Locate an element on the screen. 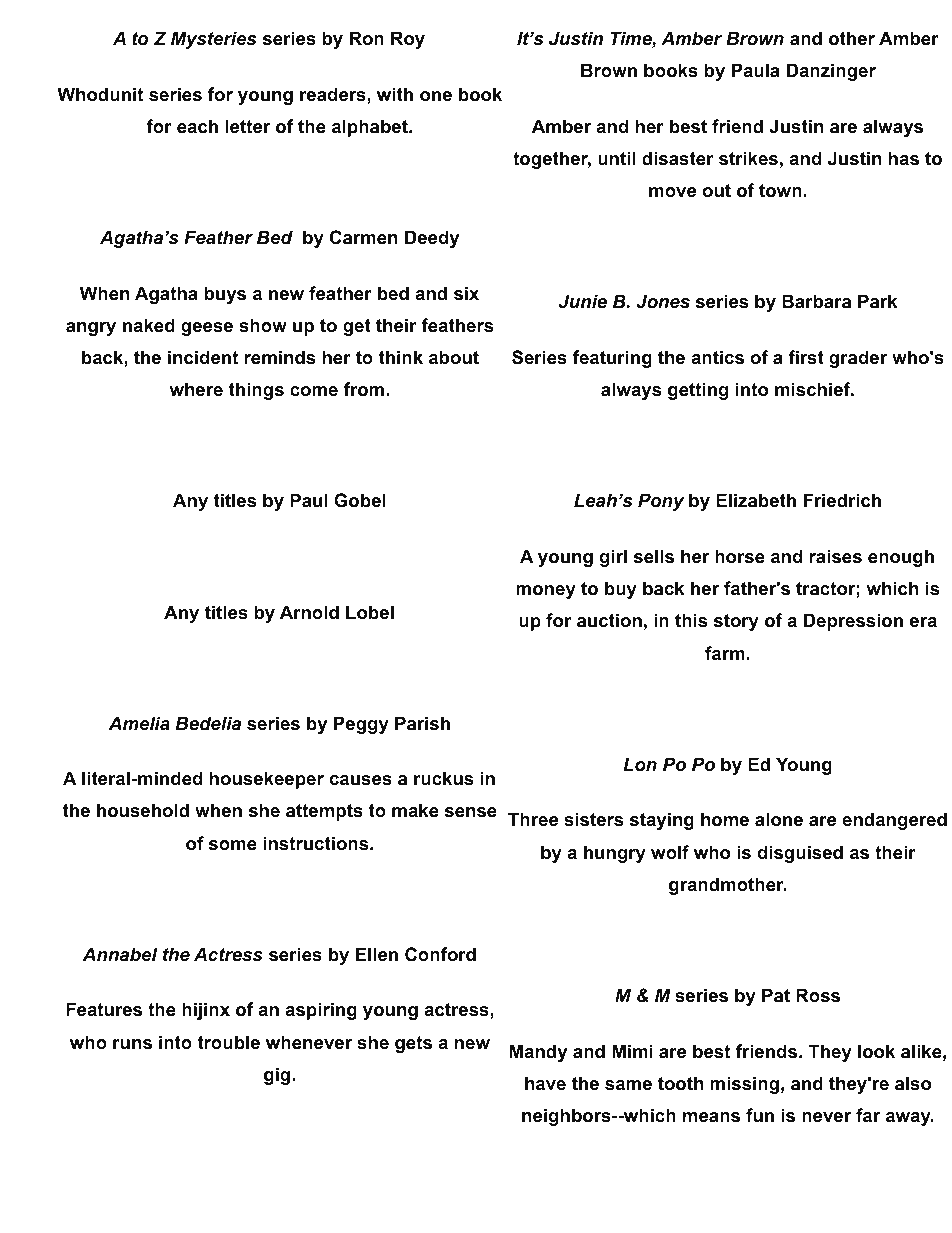 This screenshot has height=1233, width=952. about is located at coordinates (454, 357).
